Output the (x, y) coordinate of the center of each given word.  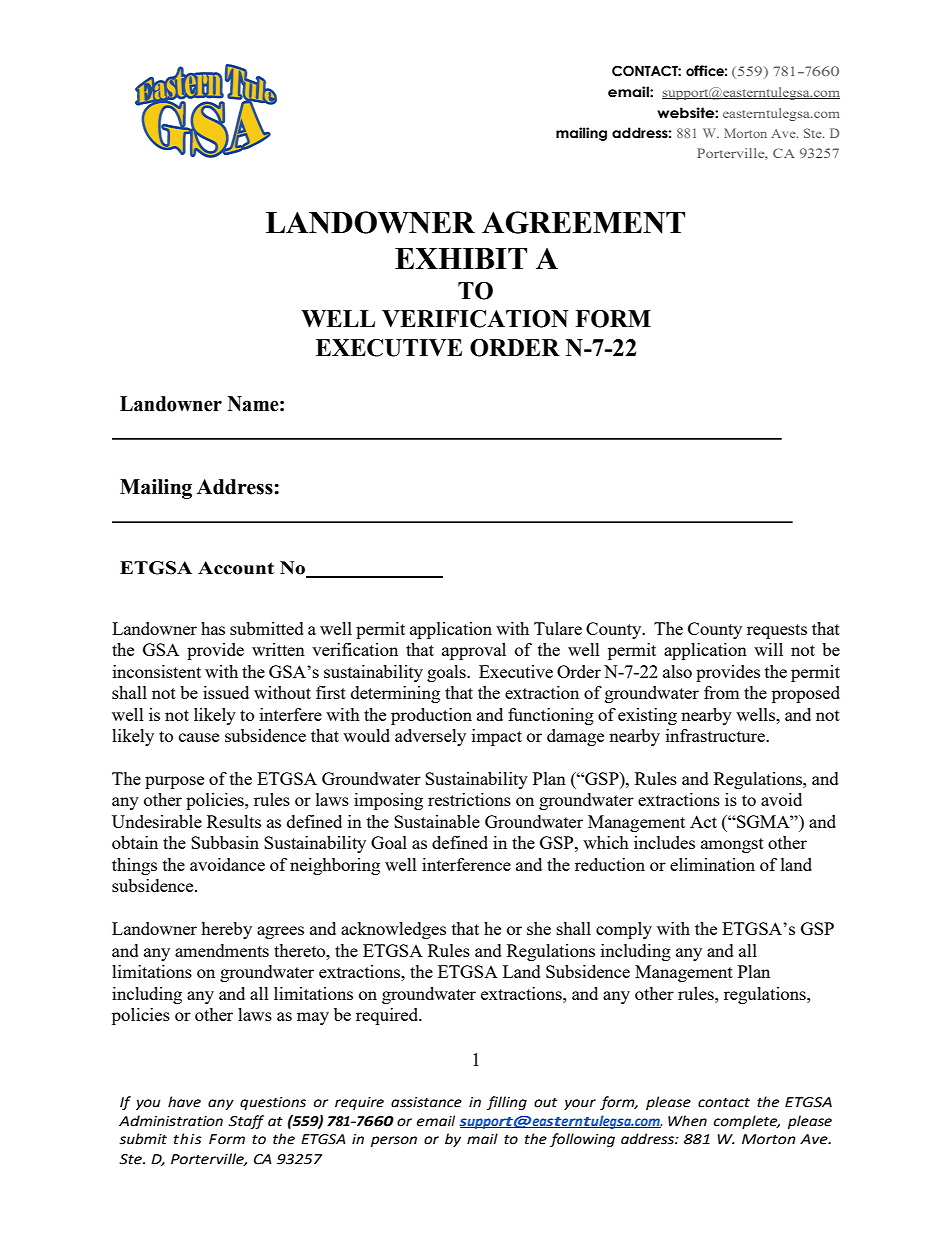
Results (234, 821)
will (768, 649)
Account (236, 568)
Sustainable (437, 821)
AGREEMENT (583, 222)
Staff (246, 1122)
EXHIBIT (461, 258)
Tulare (558, 628)
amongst (732, 845)
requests (777, 631)
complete (747, 1122)
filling (507, 1103)
